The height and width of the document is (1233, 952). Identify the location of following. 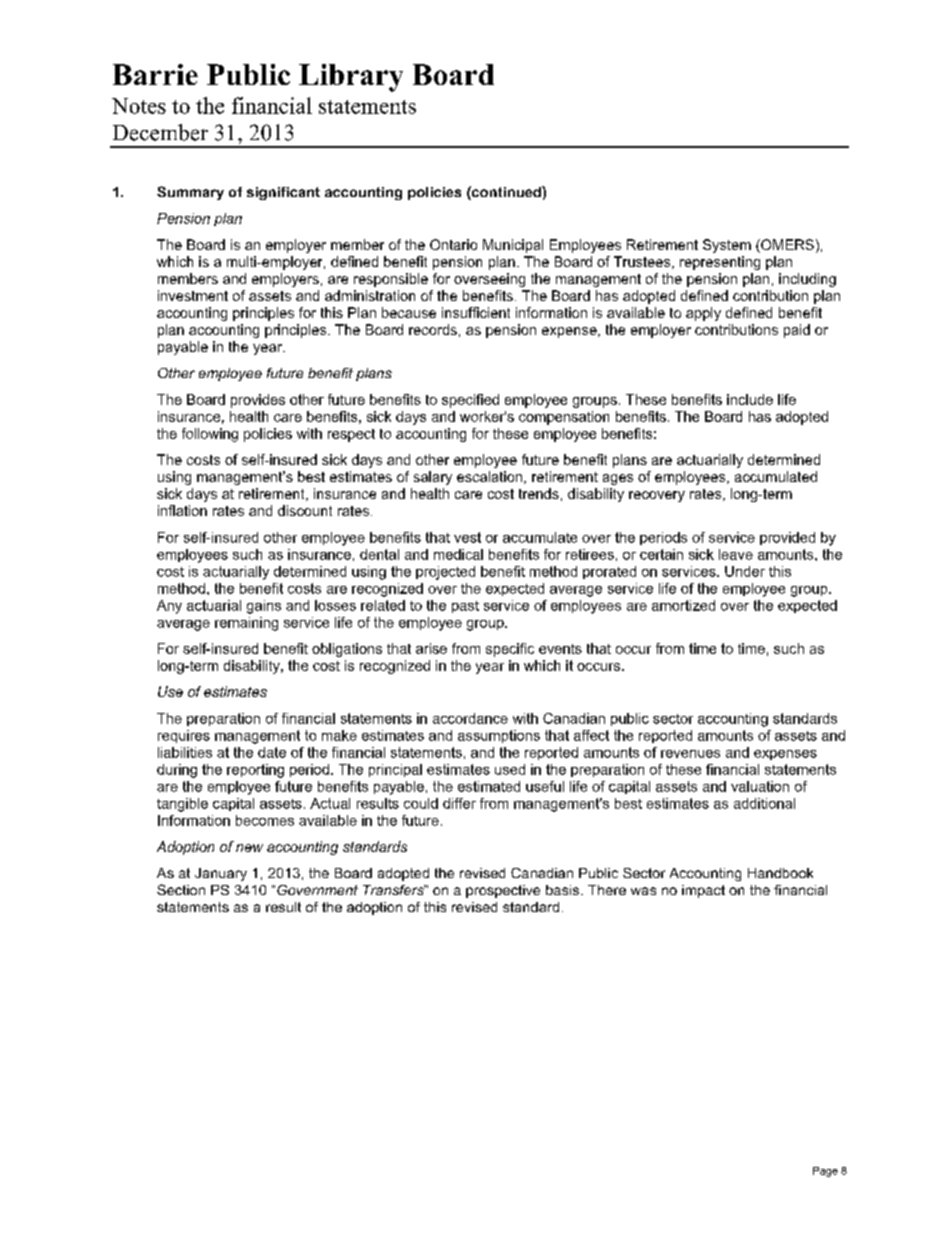
(210, 435).
